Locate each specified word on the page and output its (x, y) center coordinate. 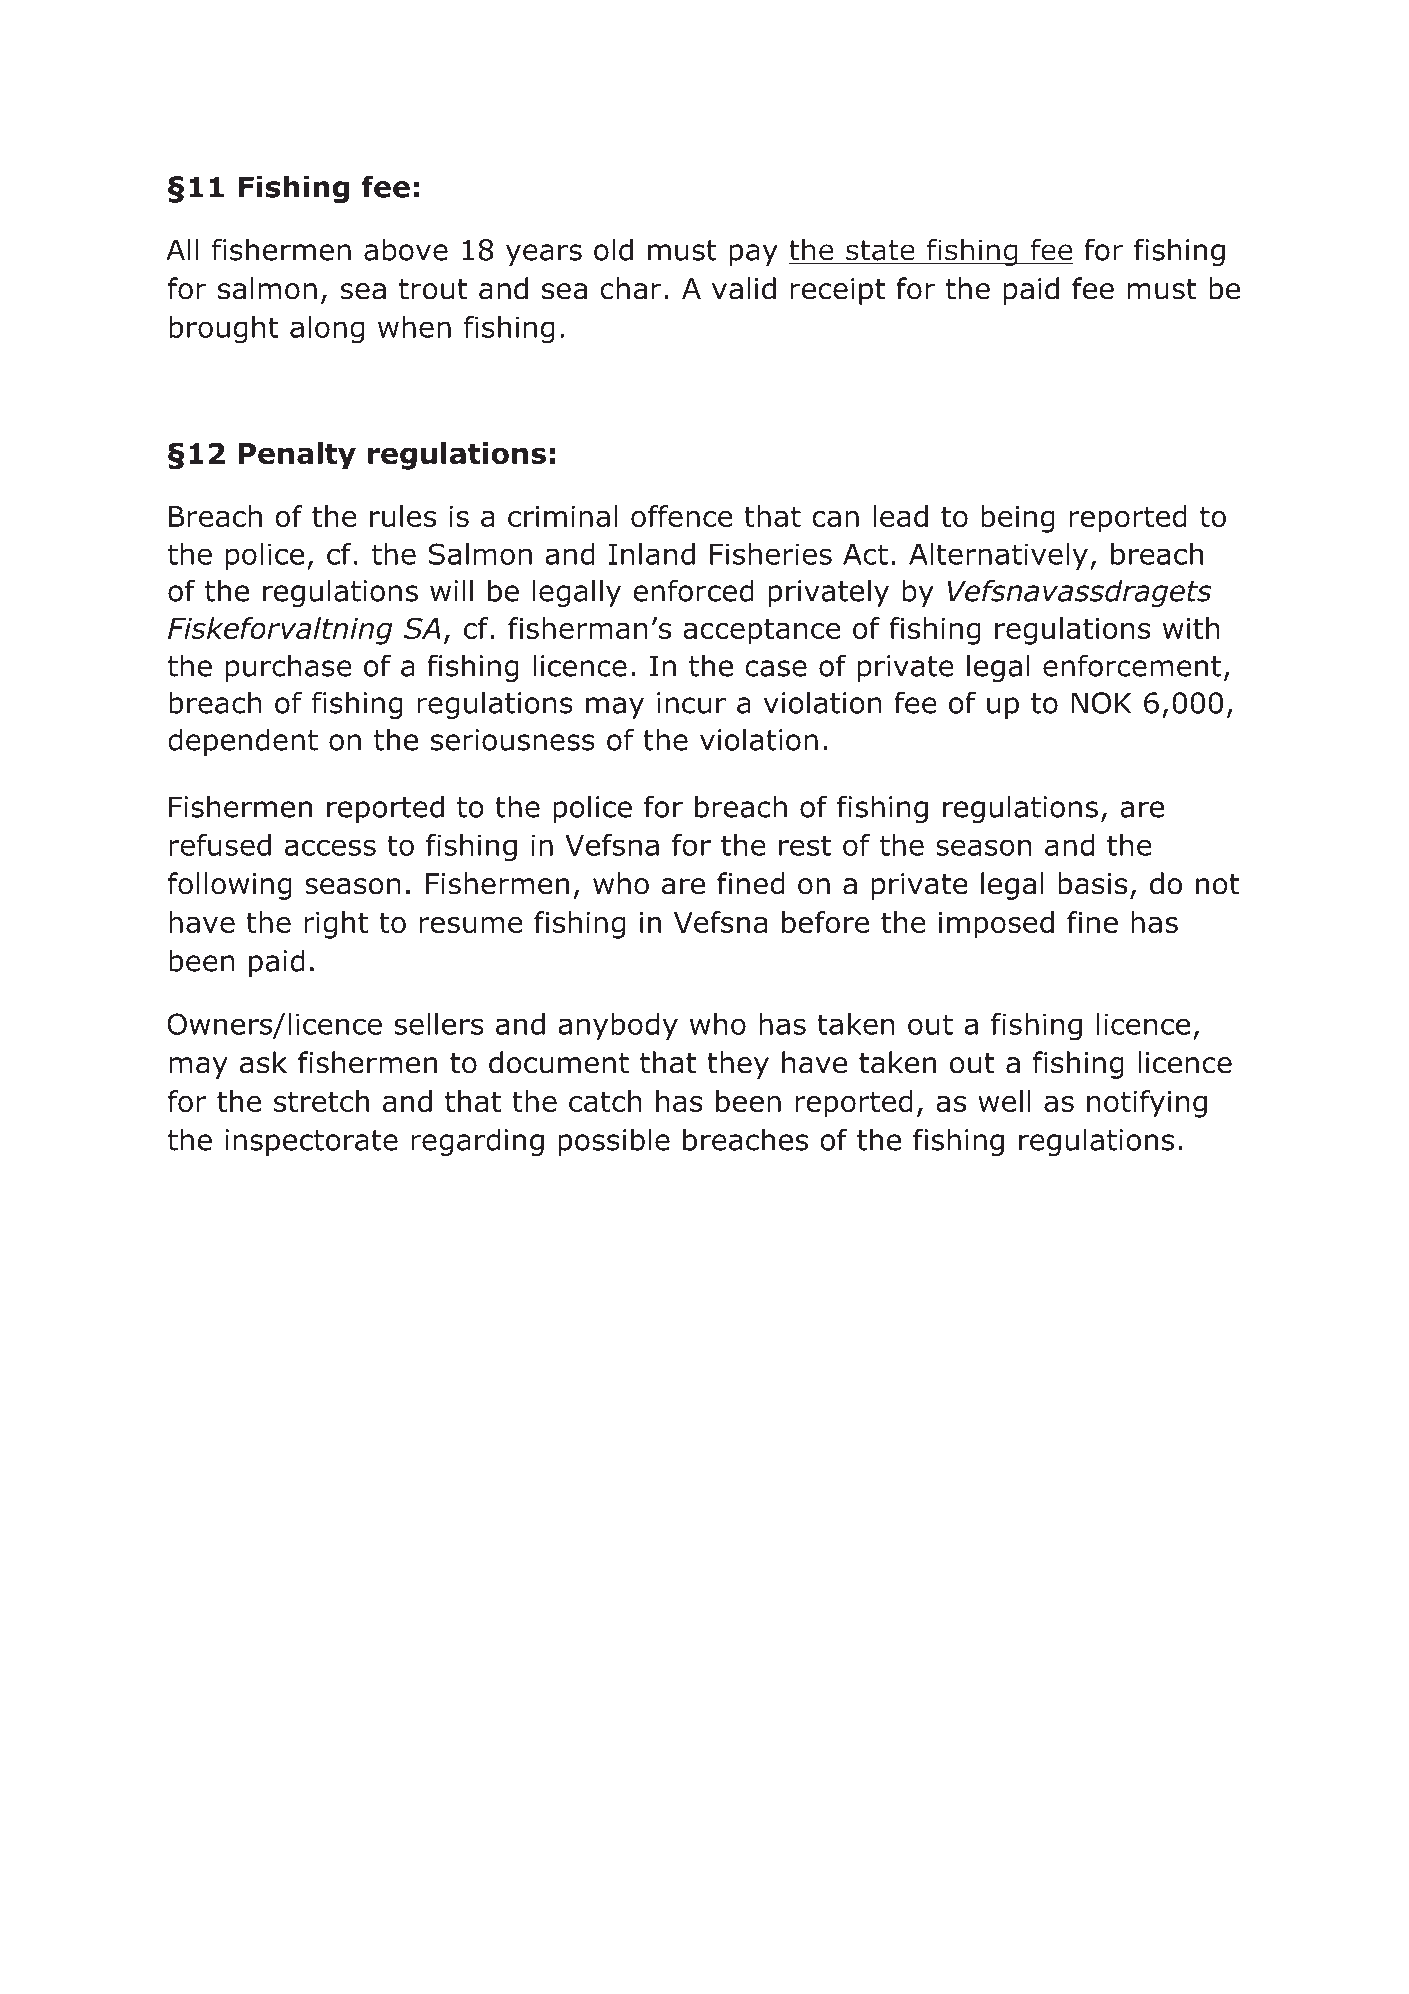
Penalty (297, 456)
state (880, 250)
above (406, 249)
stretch (321, 1101)
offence (682, 516)
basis (1092, 883)
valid (744, 288)
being (1018, 519)
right (336, 925)
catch (605, 1101)
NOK (1101, 703)
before (825, 922)
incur (691, 703)
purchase (289, 668)
